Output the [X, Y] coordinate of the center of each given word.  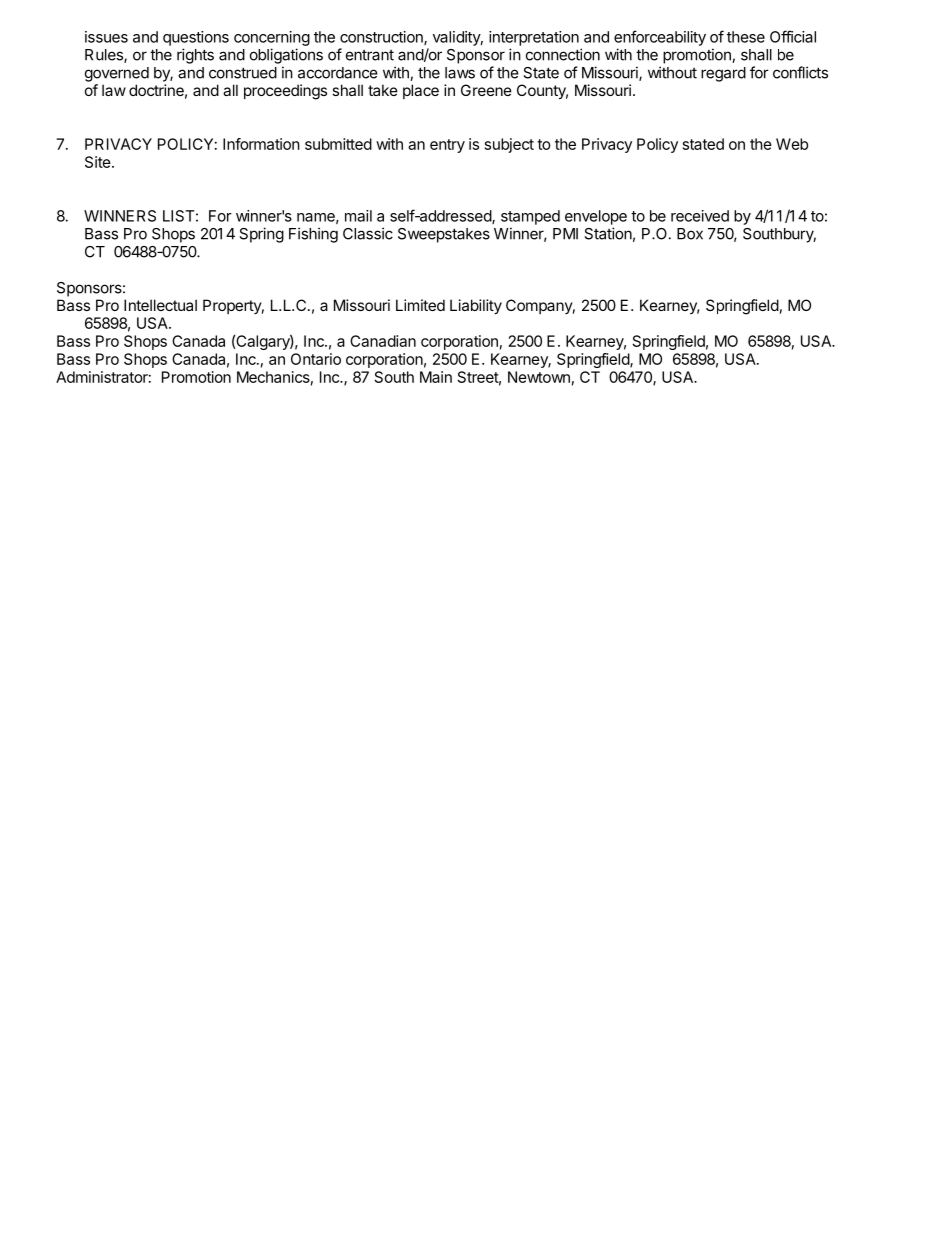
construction [382, 38]
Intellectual [160, 305]
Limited [420, 305]
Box [690, 234]
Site [99, 162]
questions [196, 38]
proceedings [285, 92]
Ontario [316, 359]
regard [723, 74]
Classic [368, 233]
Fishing [313, 235]
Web [792, 144]
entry [447, 146]
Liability [476, 306]
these [746, 37]
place [421, 91]
